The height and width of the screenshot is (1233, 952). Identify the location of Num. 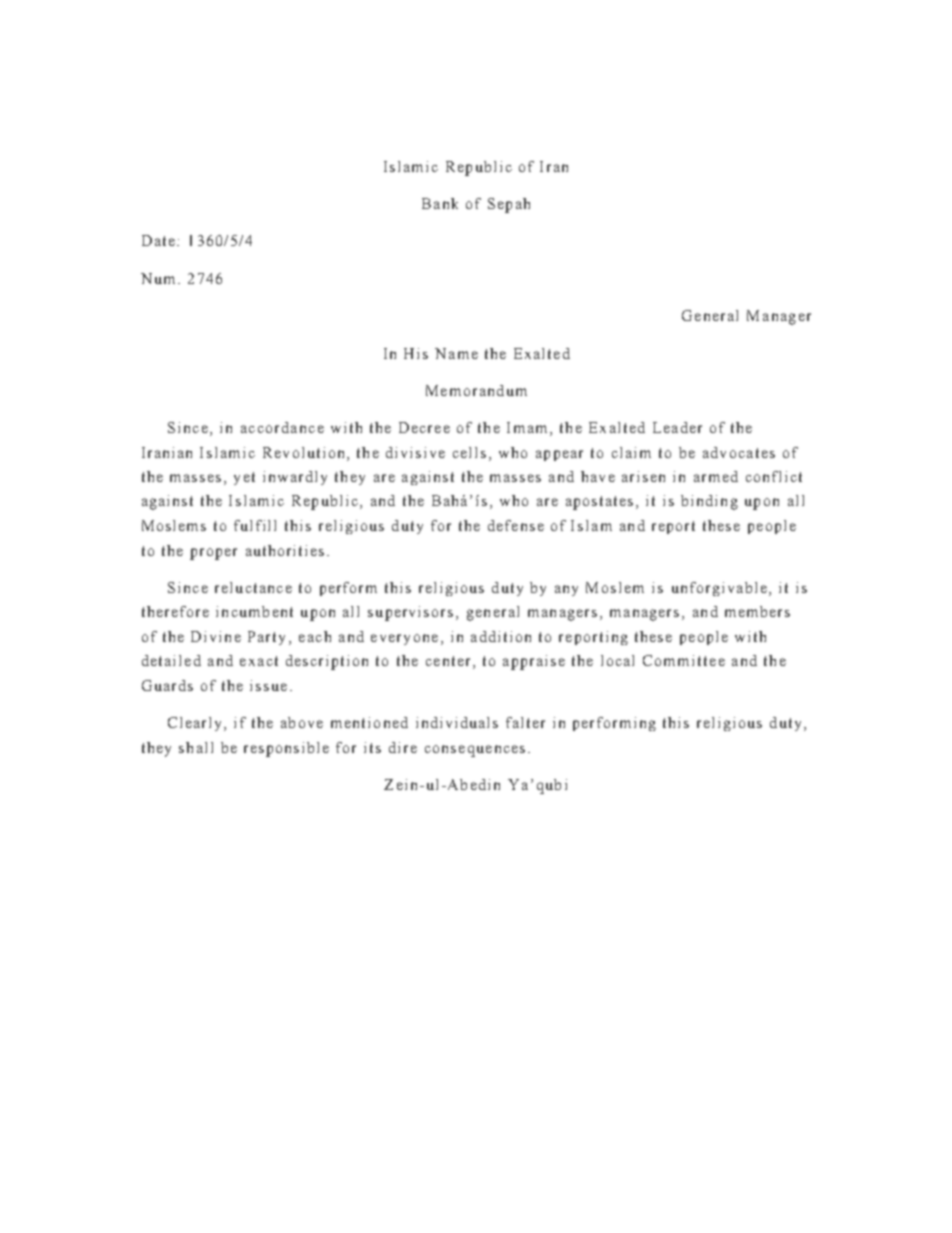
(158, 278).
